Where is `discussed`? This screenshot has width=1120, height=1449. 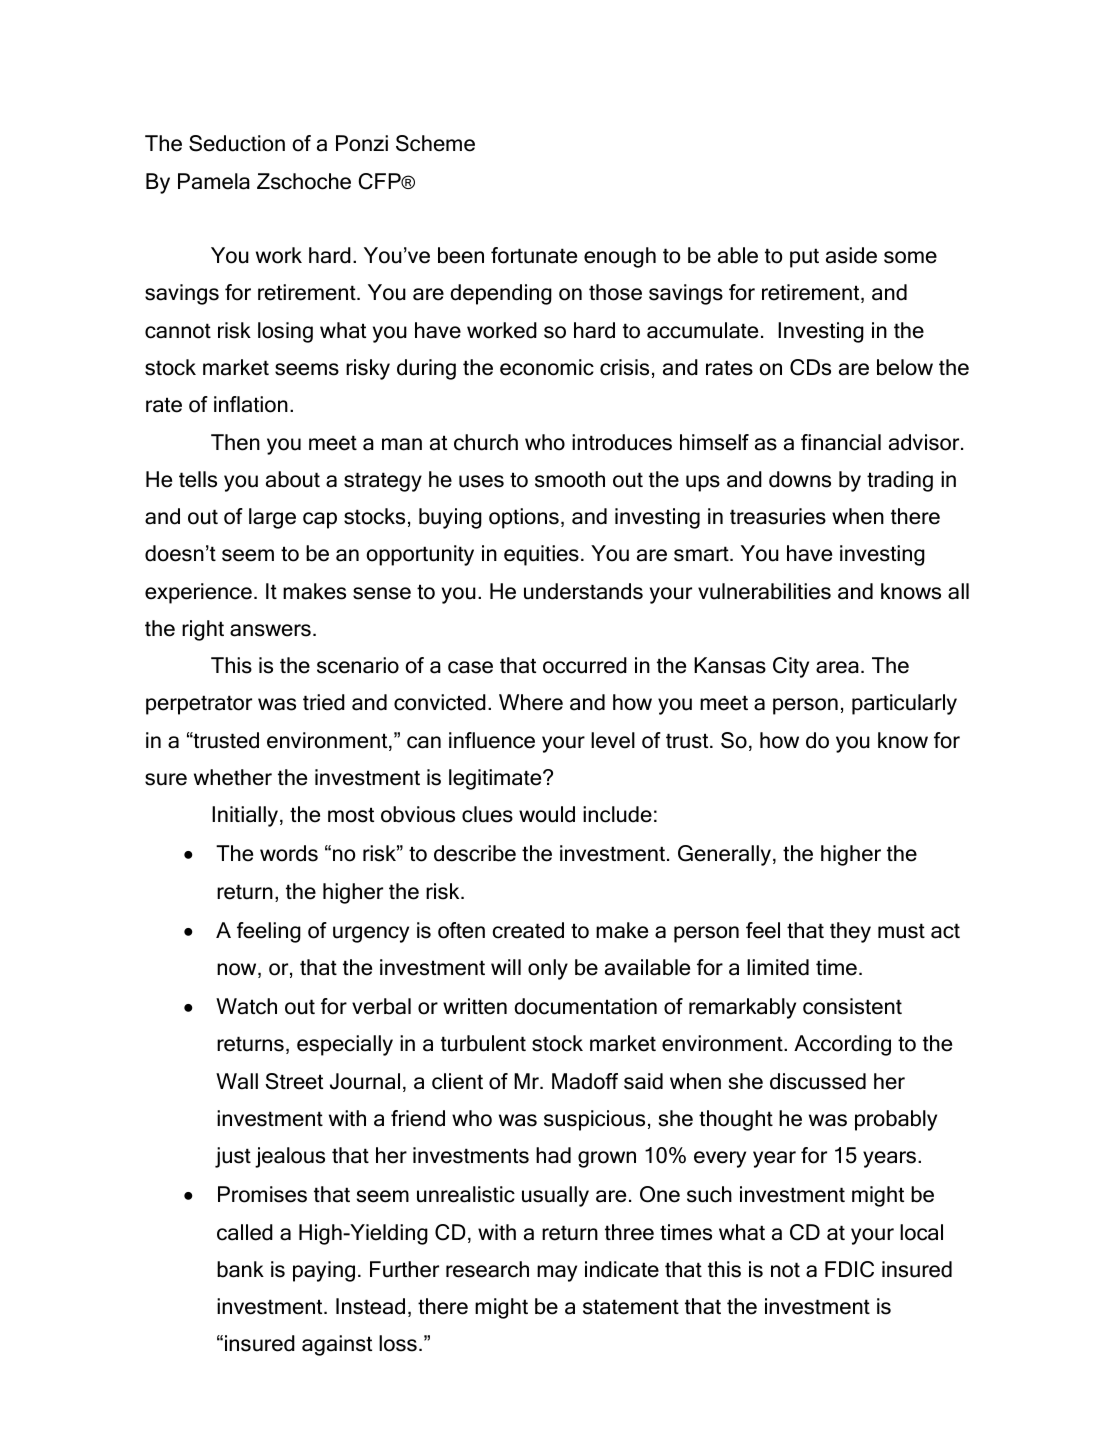 discussed is located at coordinates (818, 1081).
